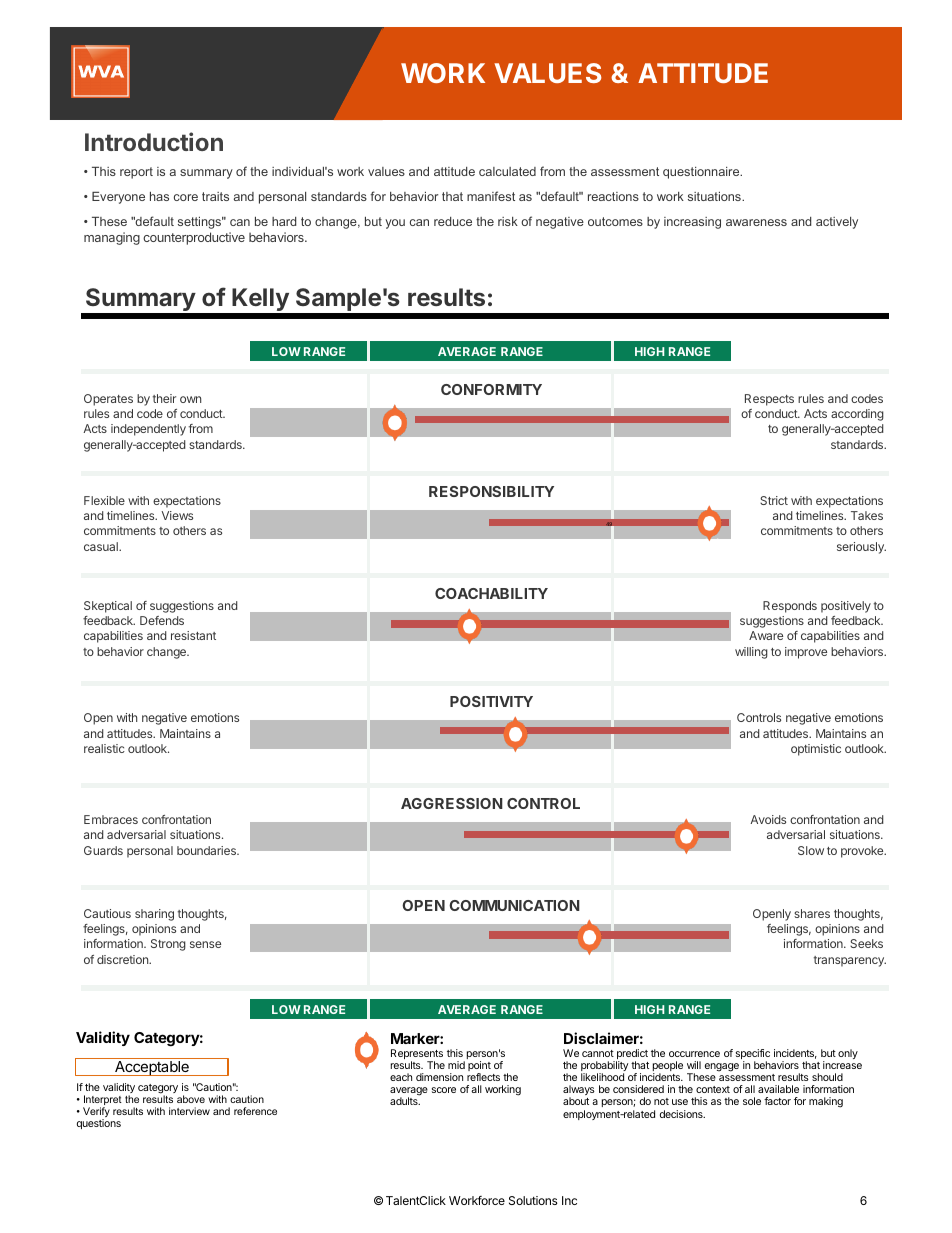  Describe the element at coordinates (806, 653) in the image. I see `improve` at that location.
